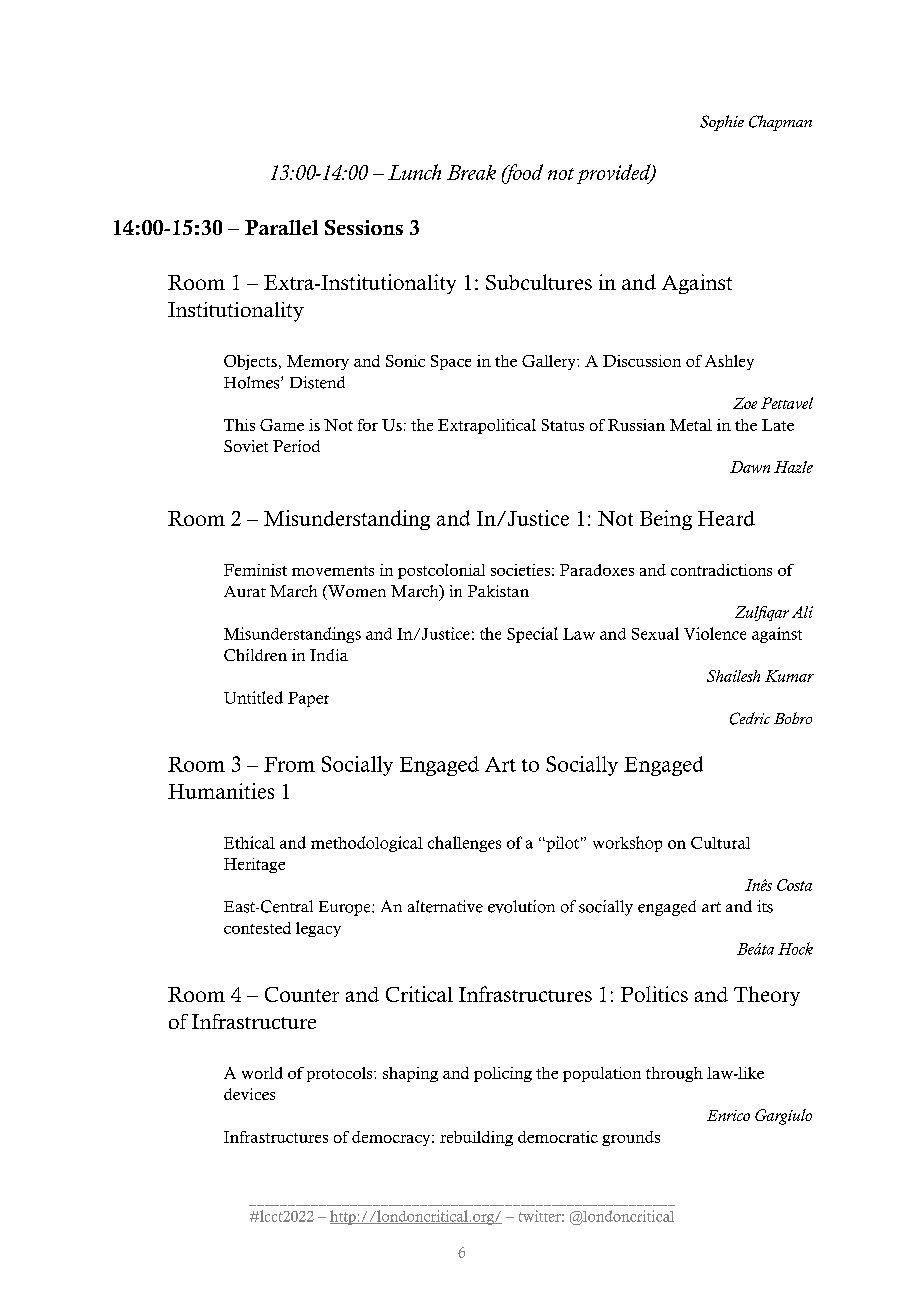  I want to click on Paper, so click(308, 699).
